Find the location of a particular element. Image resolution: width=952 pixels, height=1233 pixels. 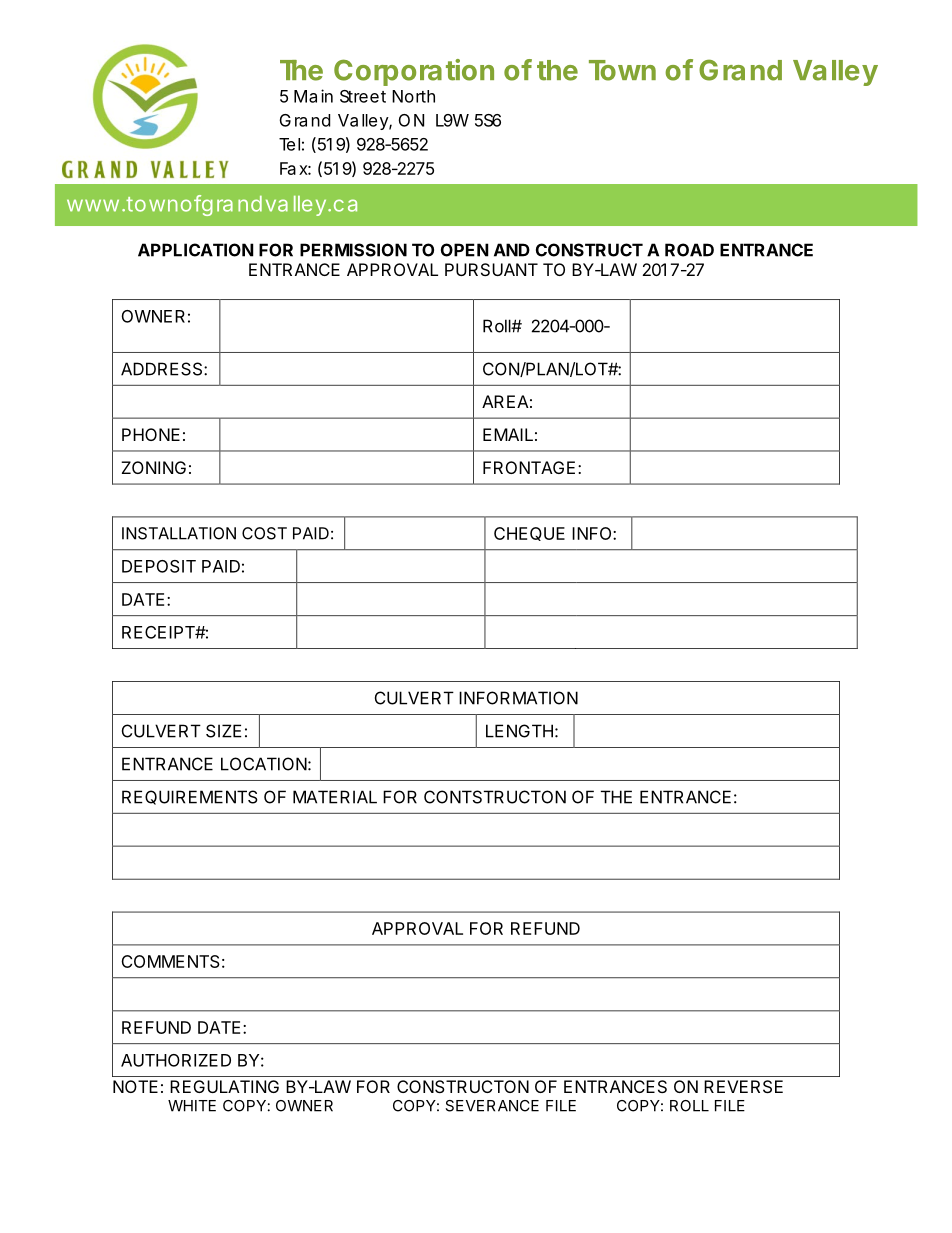

SEVERANCE is located at coordinates (492, 1106).
